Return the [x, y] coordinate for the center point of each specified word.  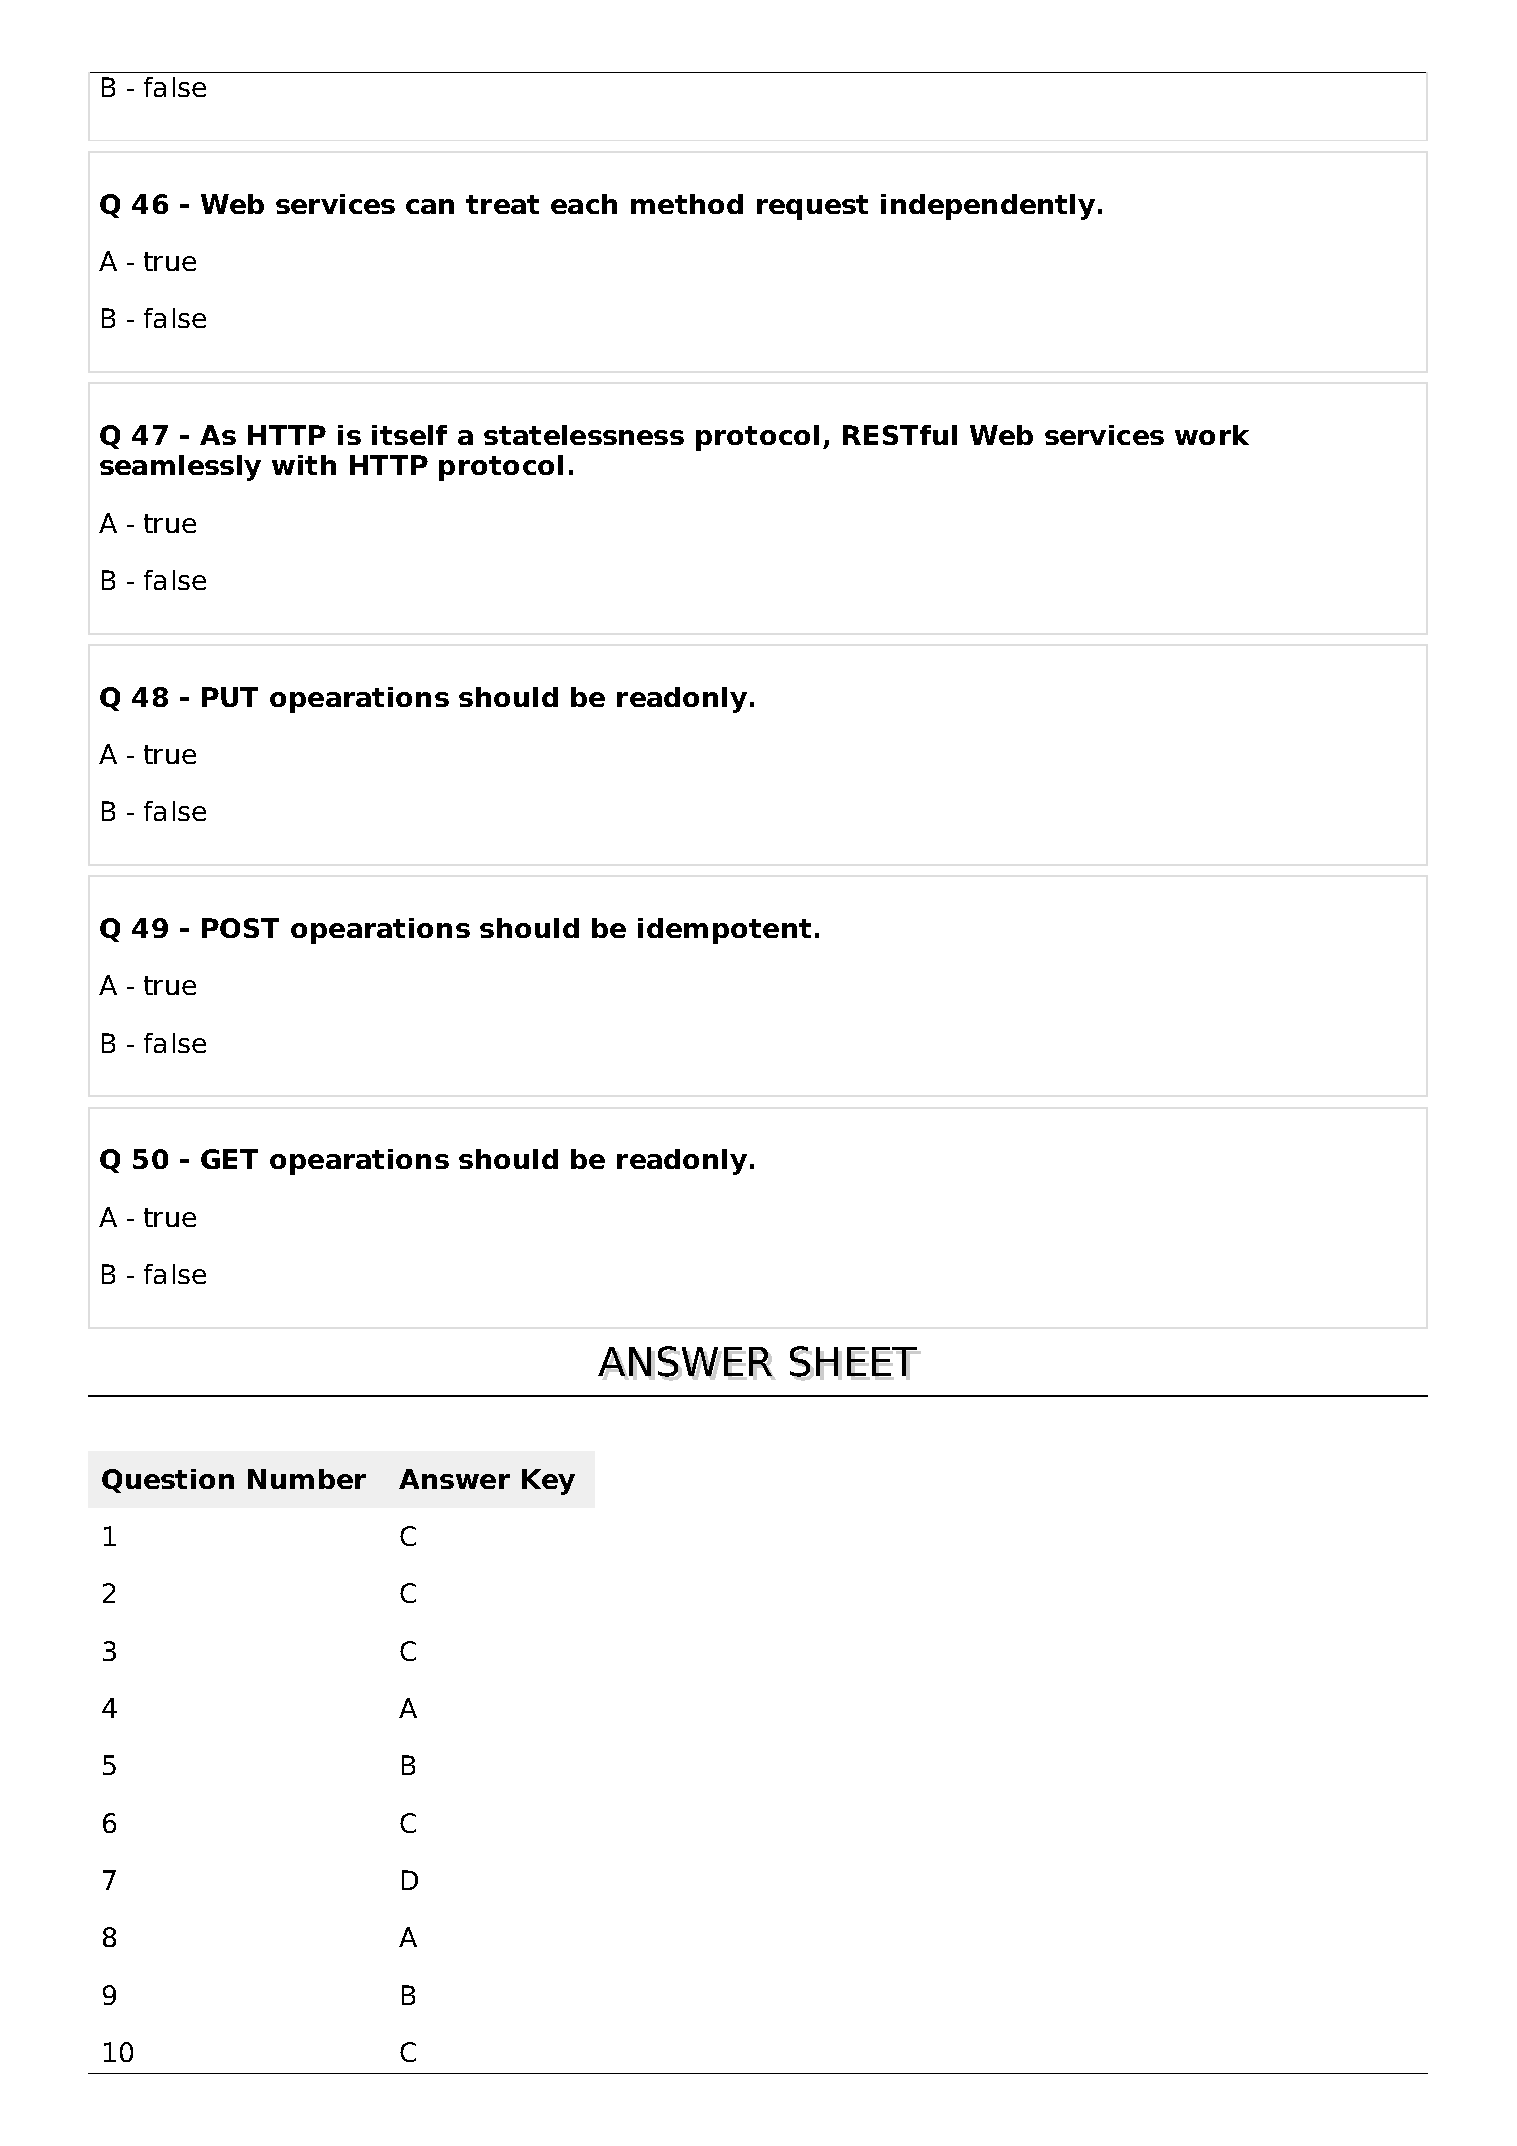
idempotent [724, 931]
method [687, 204]
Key [548, 1482]
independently [988, 207]
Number [307, 1479]
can [430, 206]
